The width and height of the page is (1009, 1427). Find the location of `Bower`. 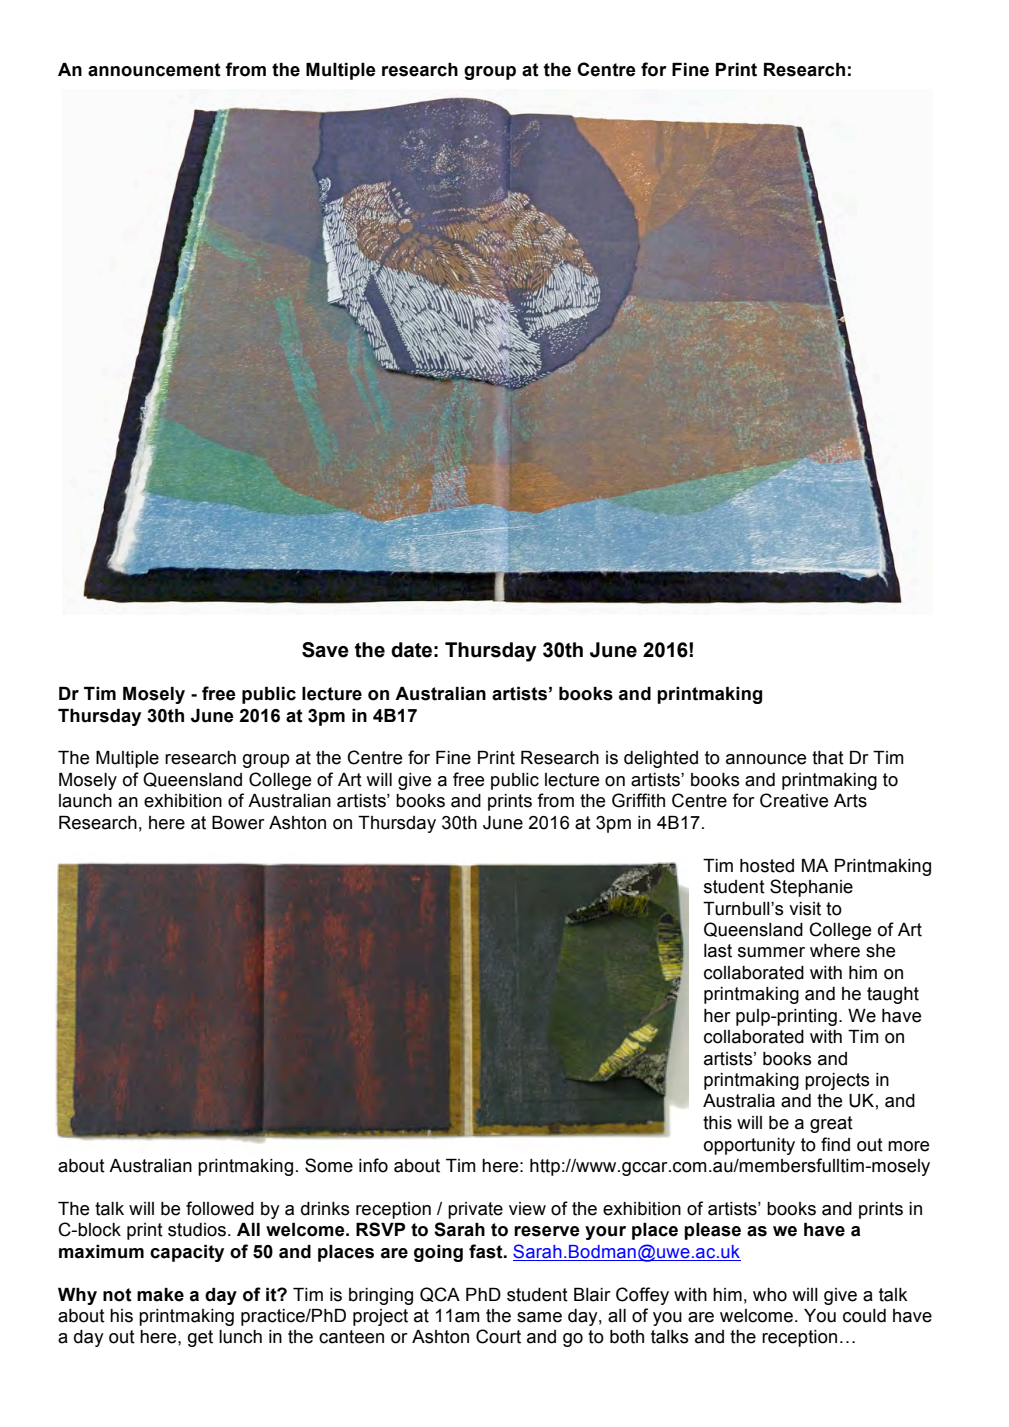

Bower is located at coordinates (238, 823).
